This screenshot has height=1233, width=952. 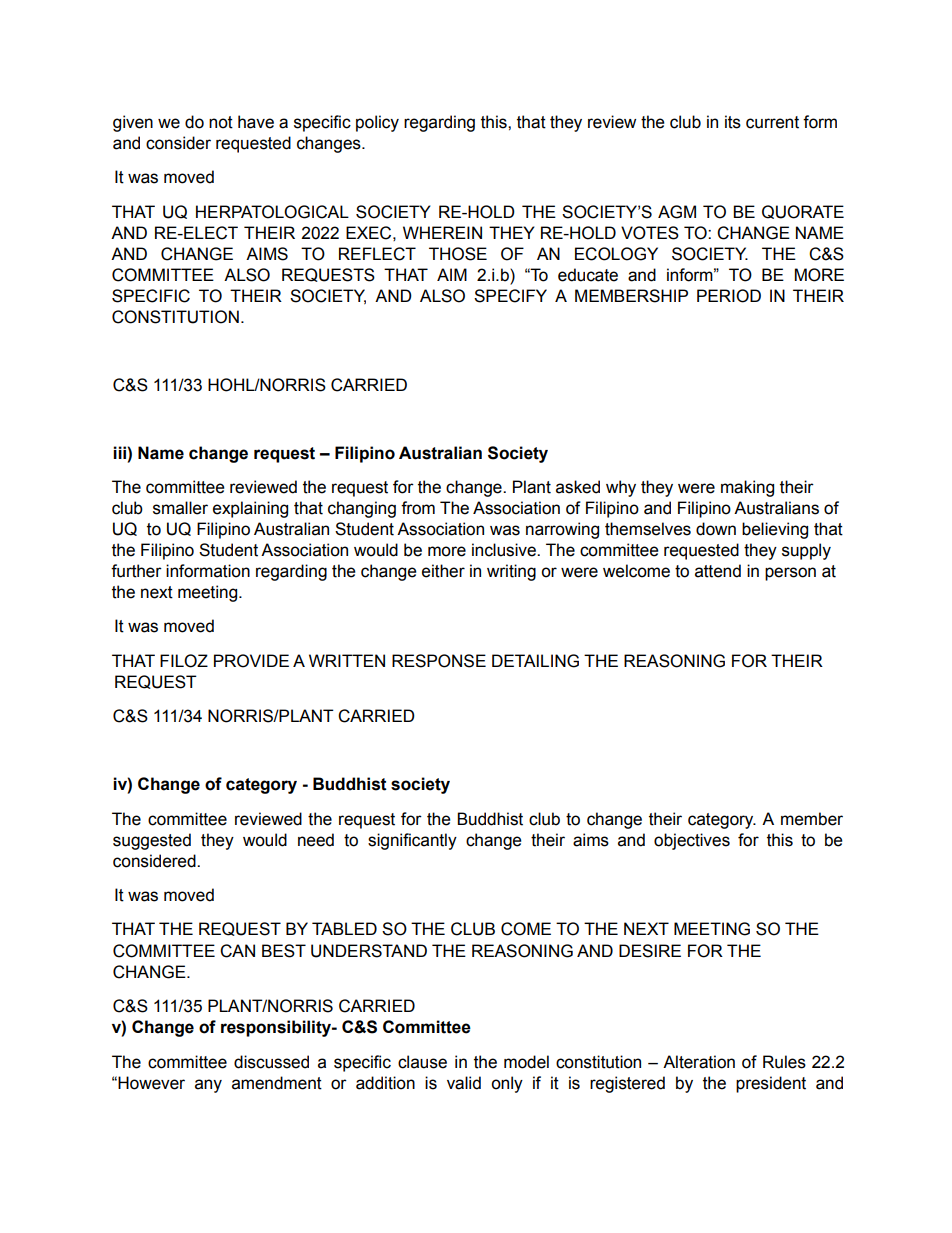 I want to click on not, so click(x=221, y=122).
